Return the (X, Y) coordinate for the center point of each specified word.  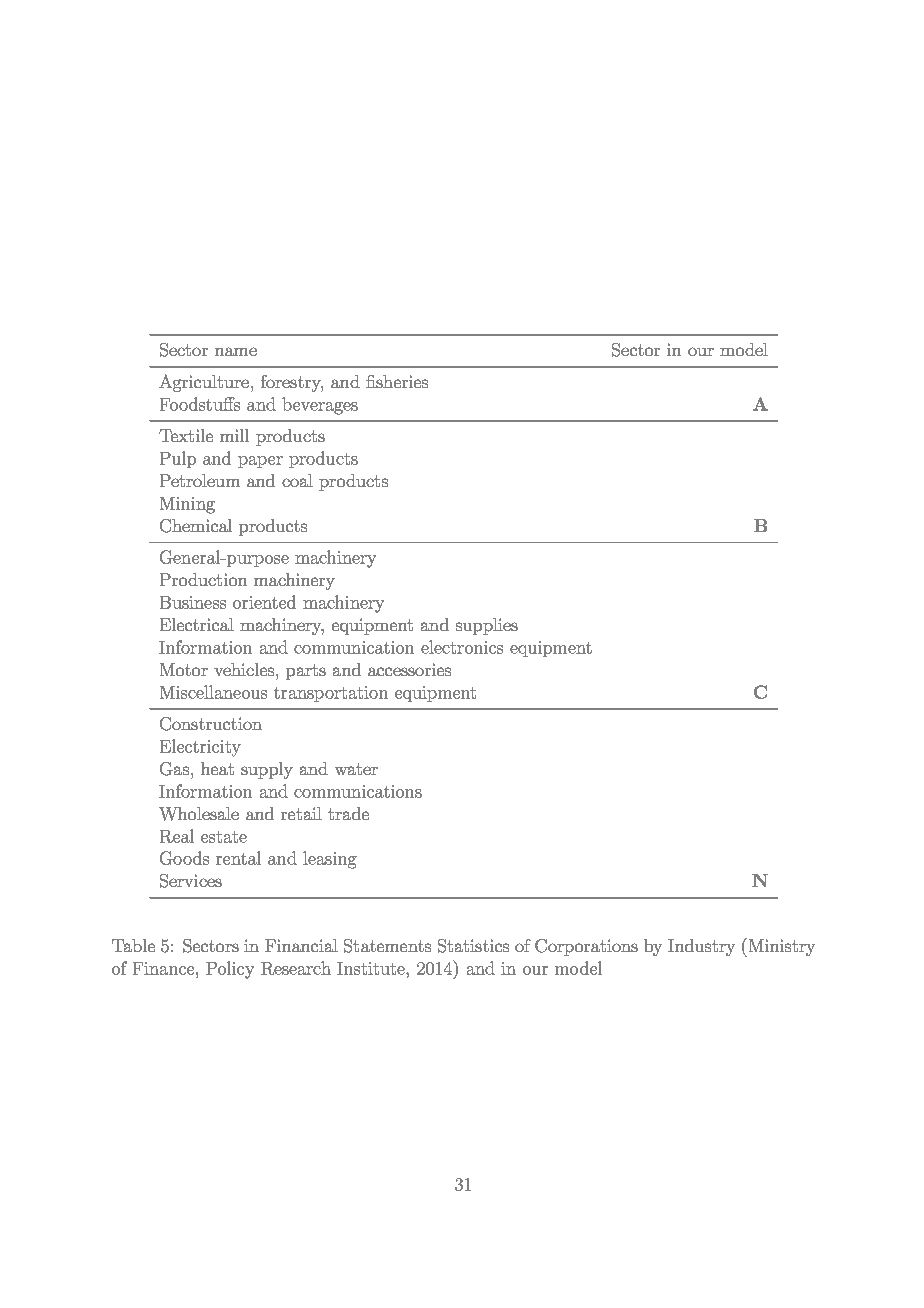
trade (348, 813)
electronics (462, 647)
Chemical (196, 526)
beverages (320, 406)
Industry (701, 947)
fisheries (397, 381)
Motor (184, 669)
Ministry (780, 947)
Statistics (473, 946)
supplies (487, 626)
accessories (409, 669)
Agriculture (204, 383)
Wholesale (199, 814)
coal (297, 480)
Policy (230, 970)
